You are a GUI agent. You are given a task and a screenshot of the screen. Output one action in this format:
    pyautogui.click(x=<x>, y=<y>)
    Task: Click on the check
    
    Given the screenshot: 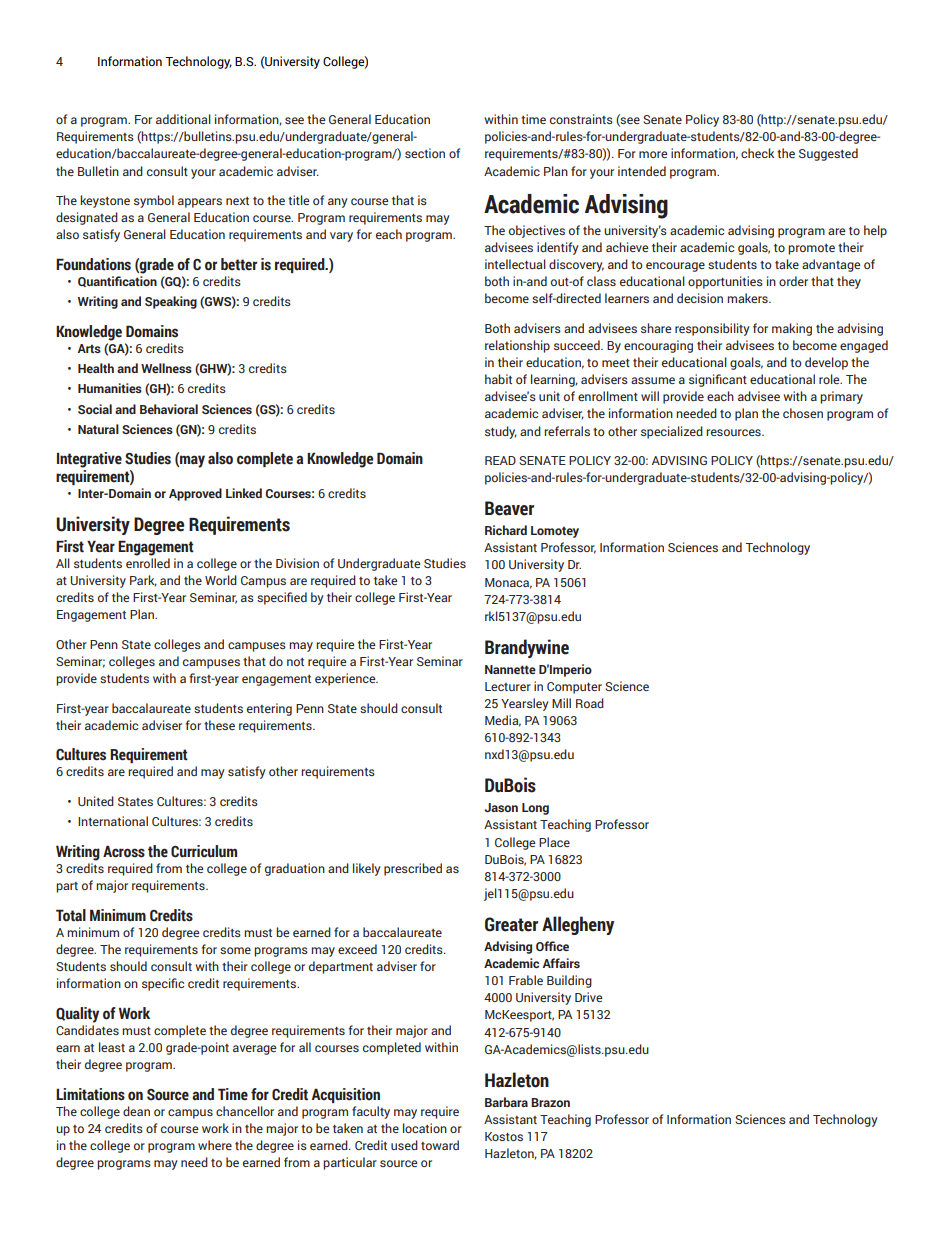 What is the action you would take?
    pyautogui.click(x=757, y=153)
